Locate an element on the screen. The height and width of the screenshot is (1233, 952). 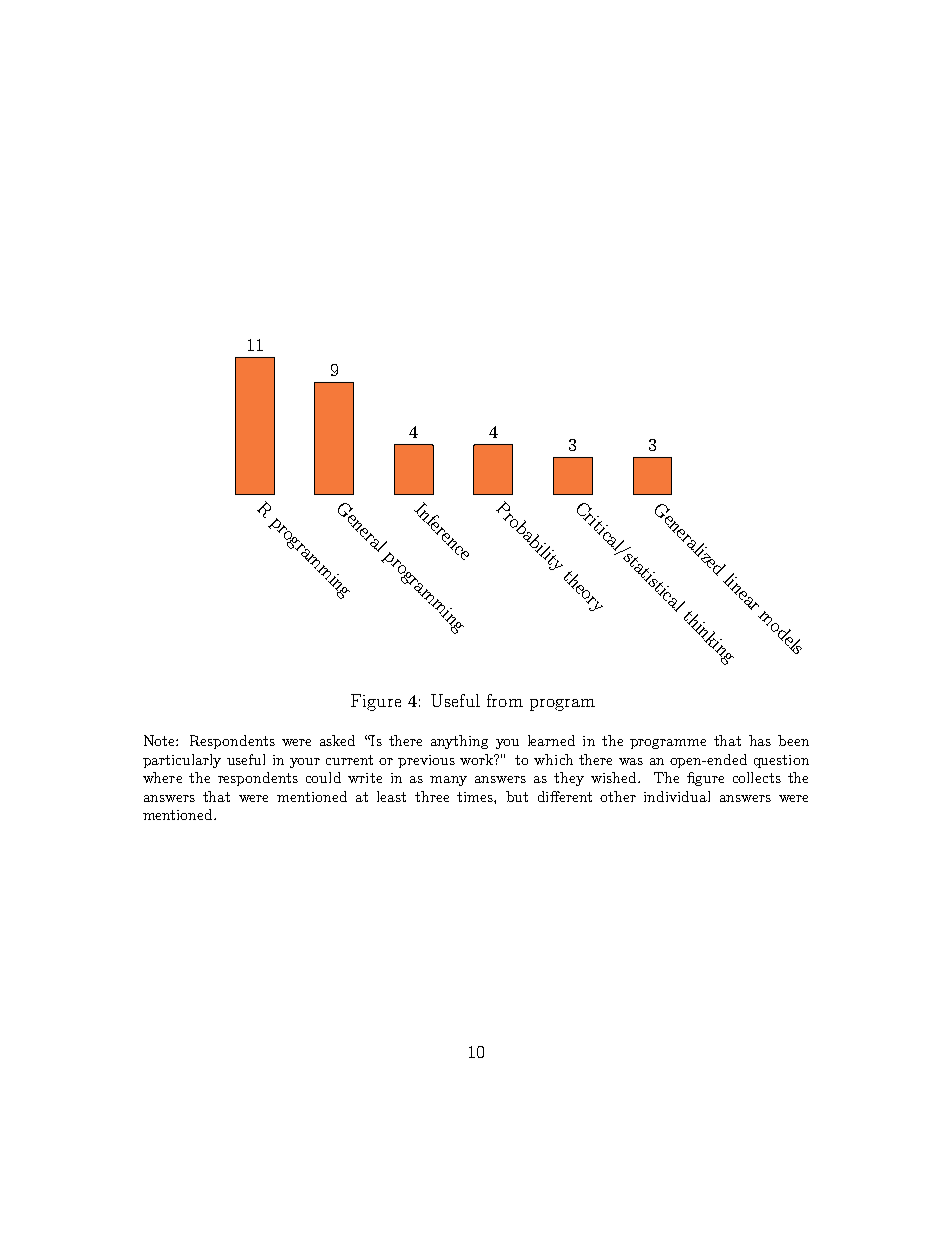
asked is located at coordinates (337, 740).
